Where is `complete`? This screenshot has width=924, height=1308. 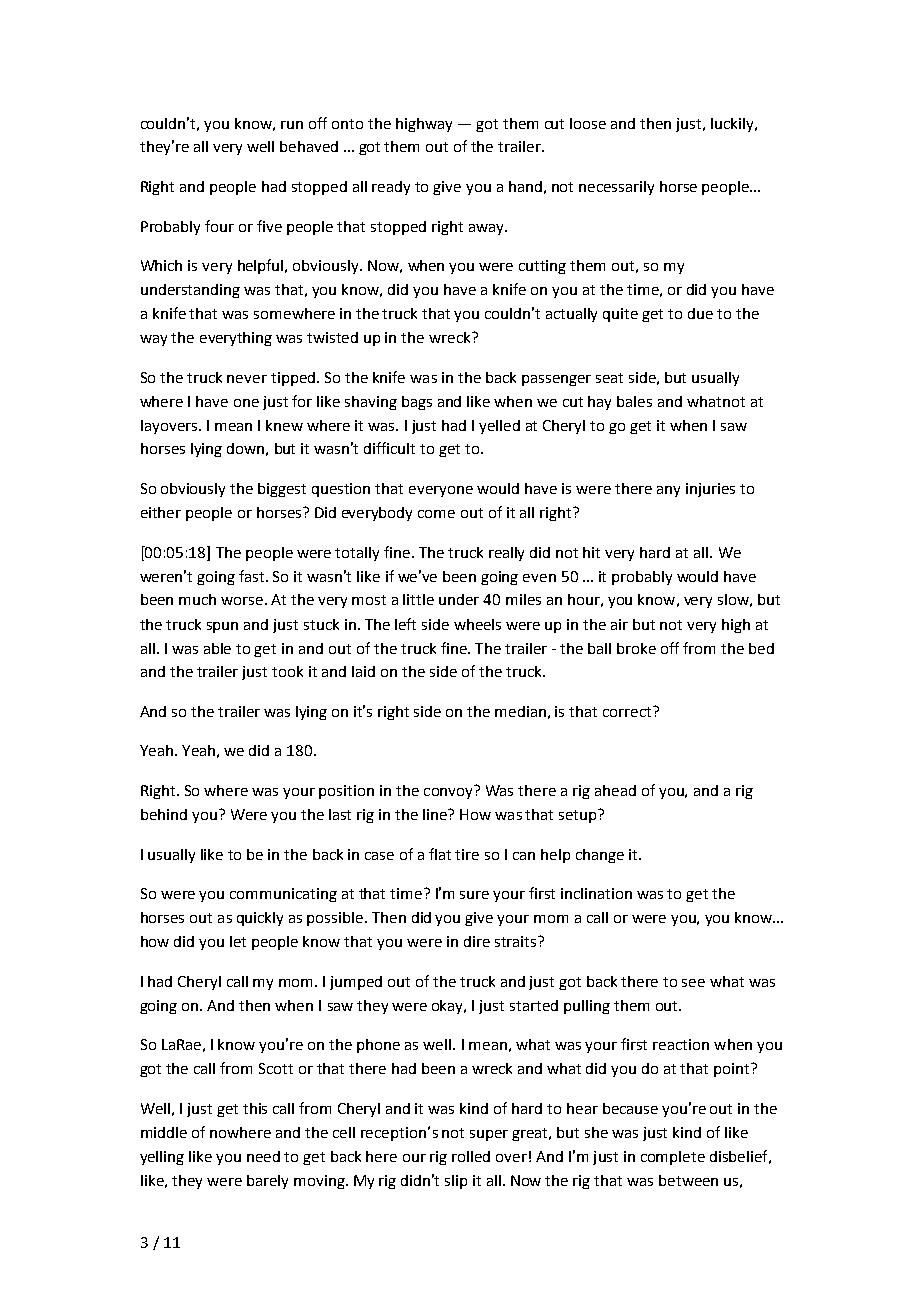
complete is located at coordinates (673, 1158).
